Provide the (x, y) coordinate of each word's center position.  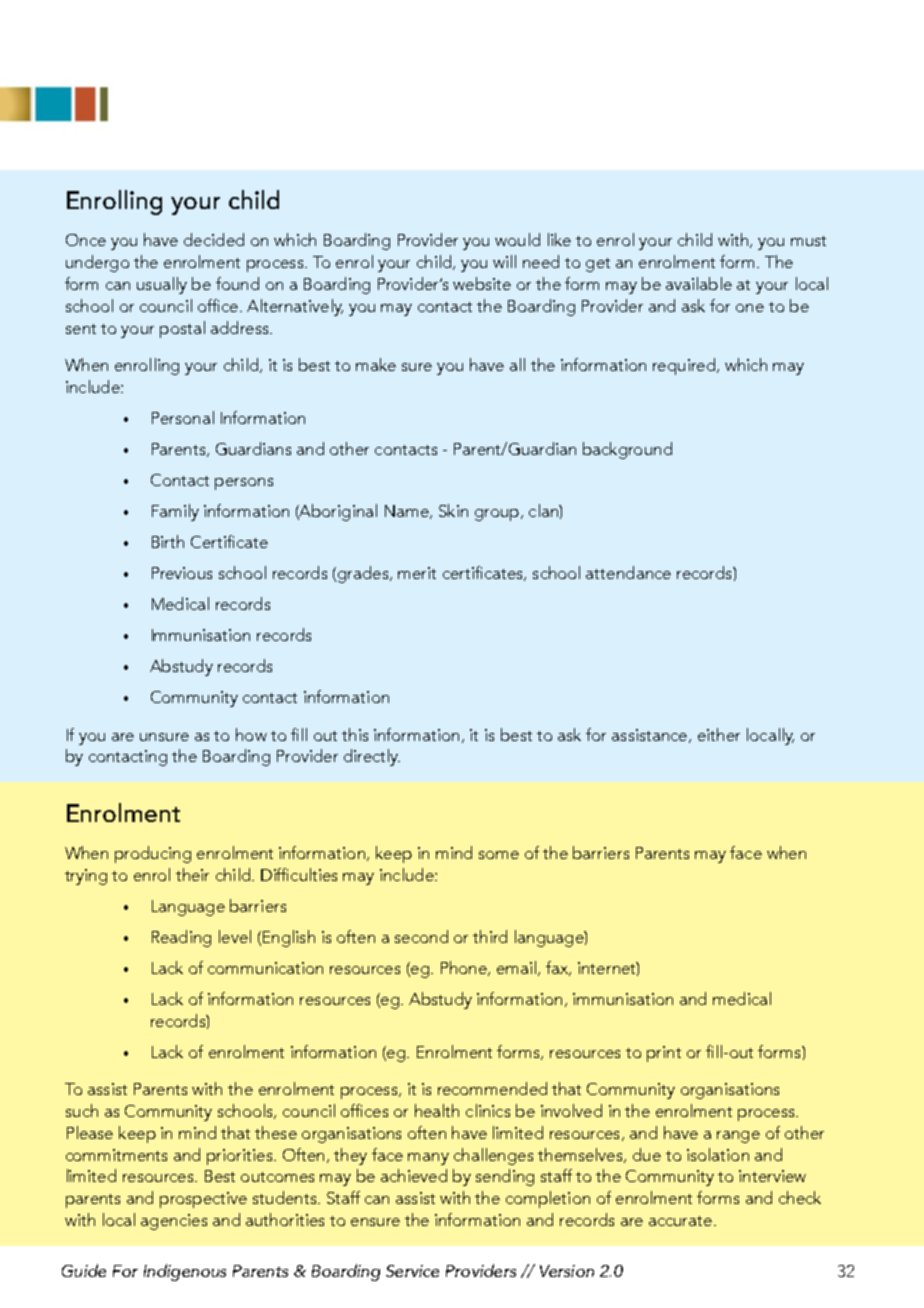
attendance (628, 572)
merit (417, 573)
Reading (181, 938)
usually (162, 285)
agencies (174, 1222)
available (699, 283)
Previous (182, 573)
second (421, 936)
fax (558, 968)
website (482, 283)
